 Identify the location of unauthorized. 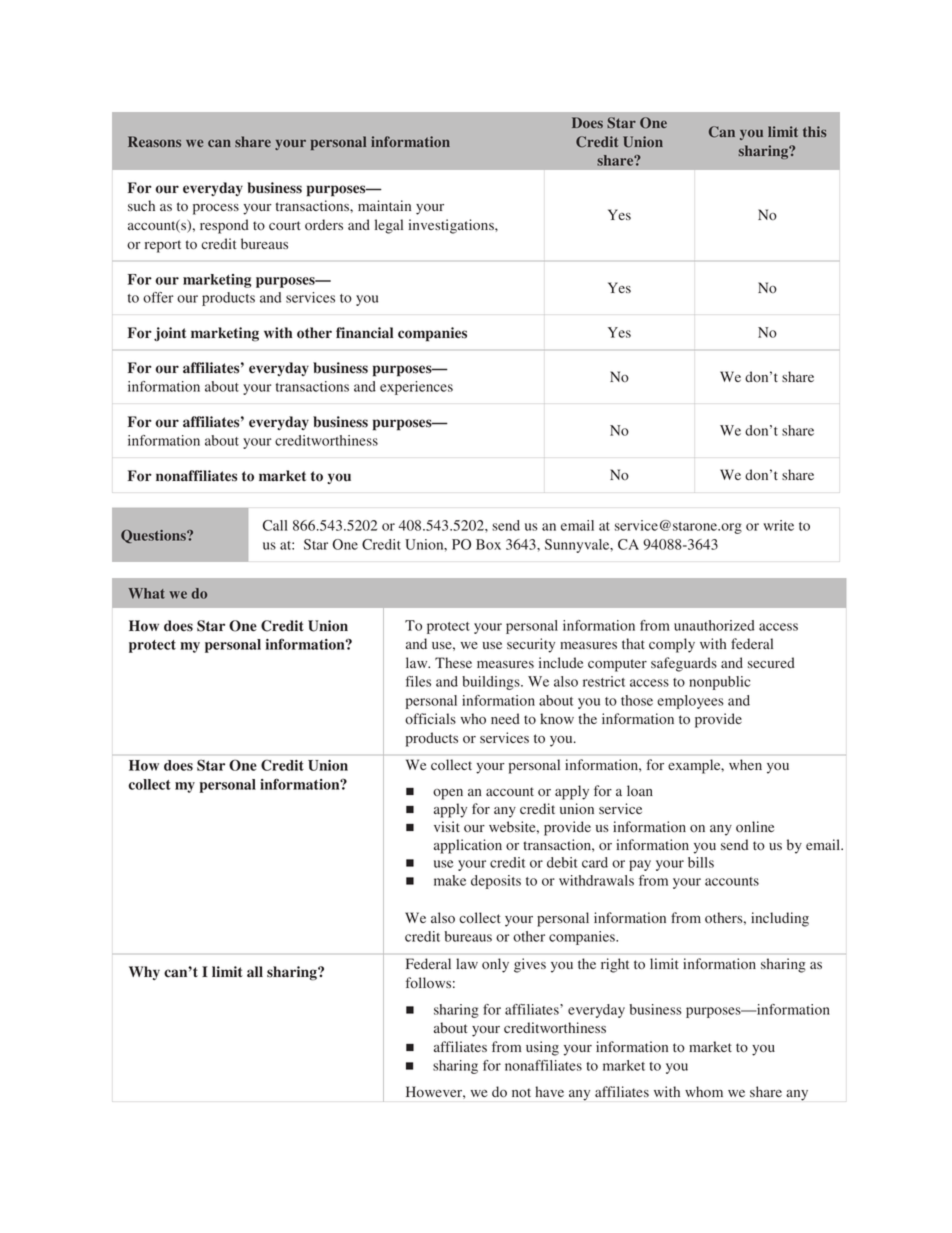
(714, 625).
